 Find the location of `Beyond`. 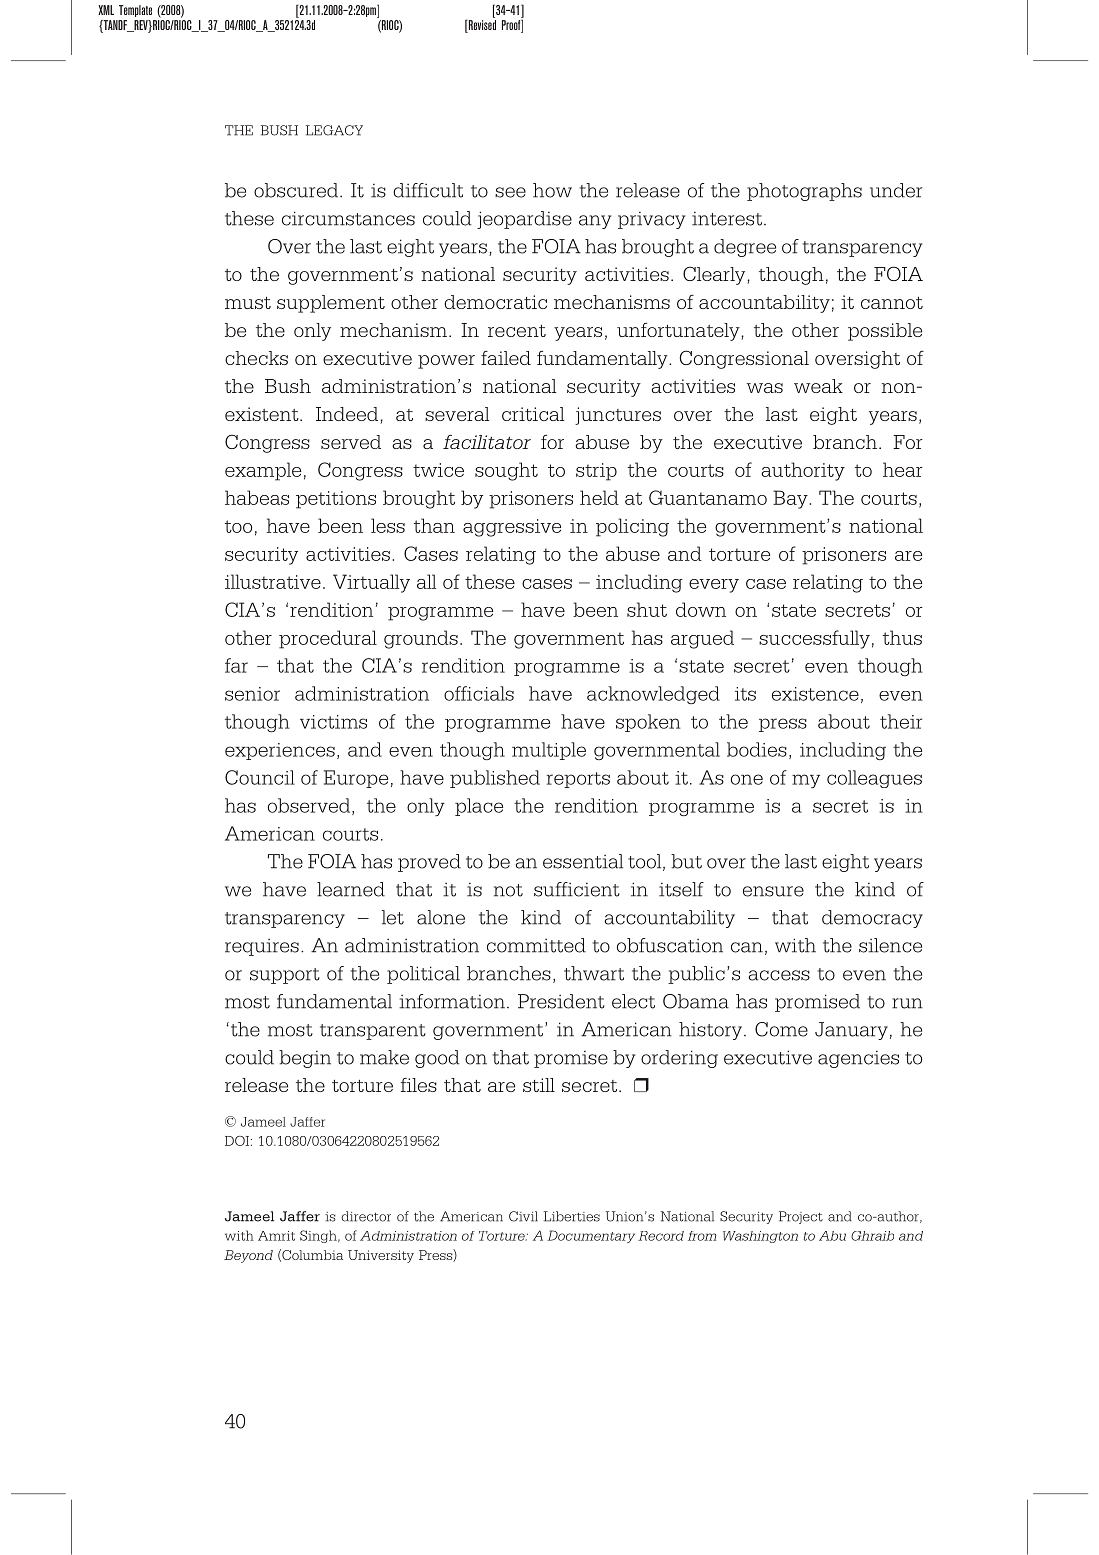

Beyond is located at coordinates (248, 1256).
